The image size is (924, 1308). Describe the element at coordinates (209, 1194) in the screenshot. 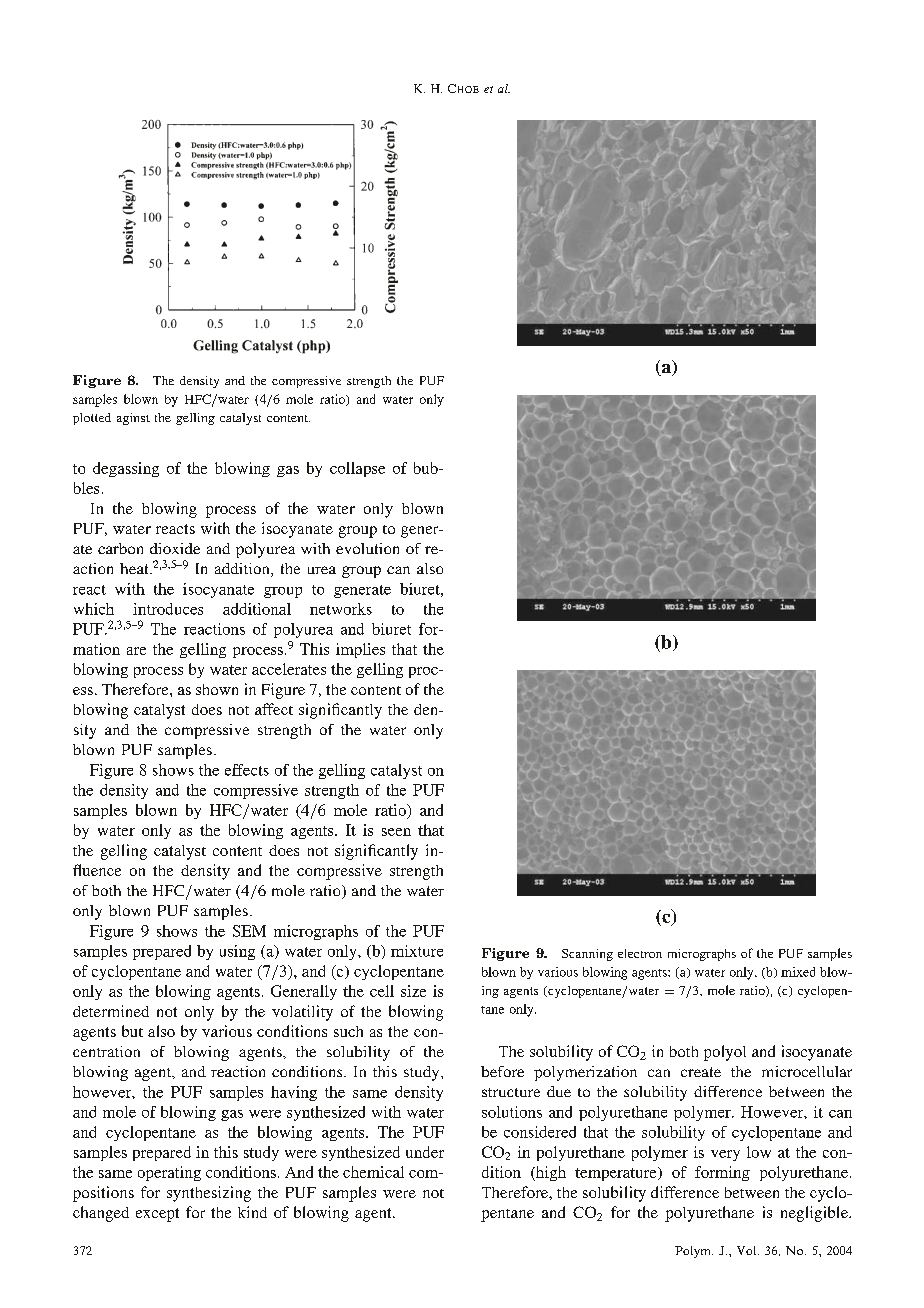

I see `synthesizing` at that location.
